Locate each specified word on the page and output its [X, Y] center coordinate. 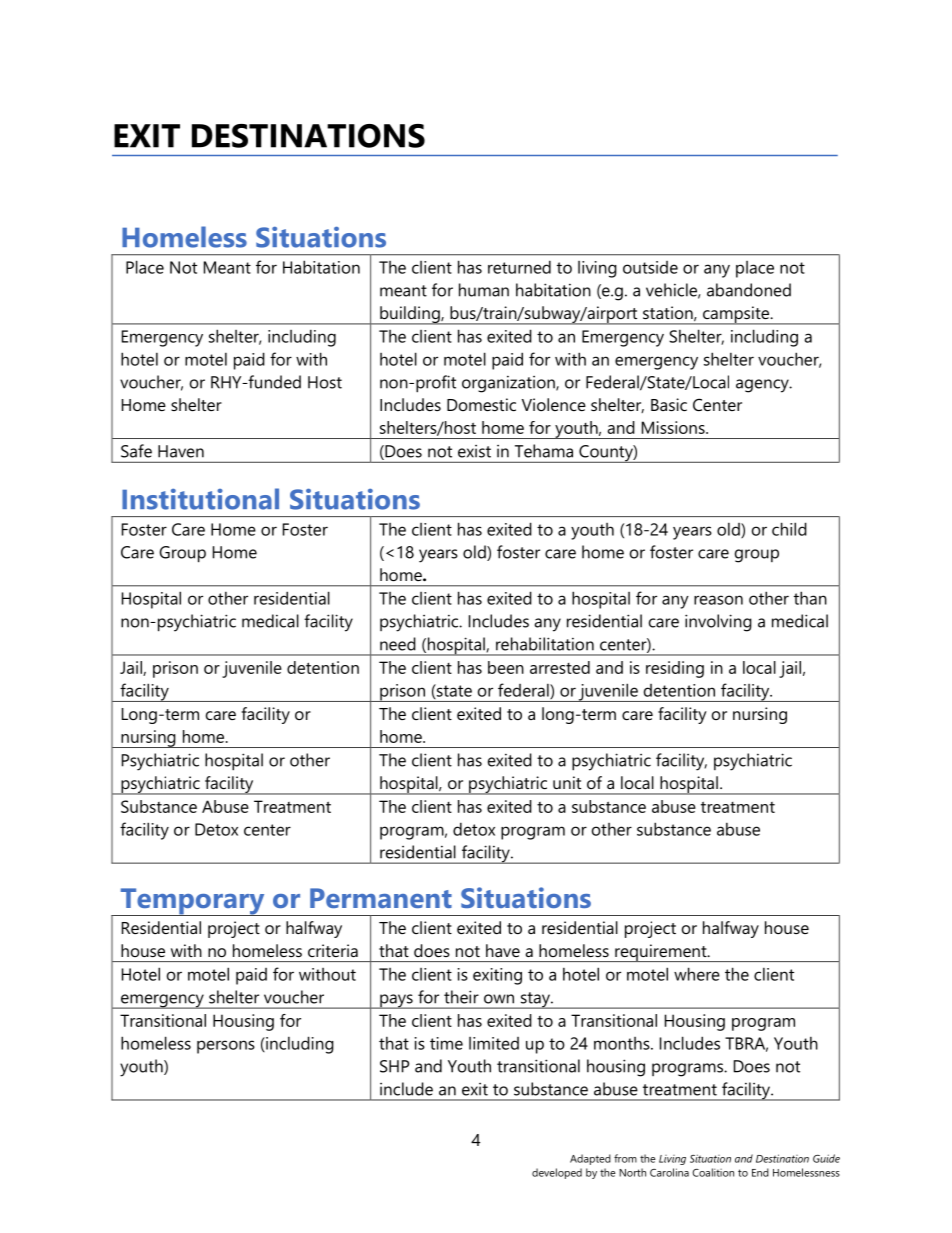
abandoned [749, 290]
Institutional [200, 499]
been [506, 667]
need [398, 644]
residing [675, 669]
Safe [136, 451]
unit [567, 782]
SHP [394, 1066]
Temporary [192, 902]
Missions [674, 427]
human [484, 290]
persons [226, 1047]
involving [718, 623]
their [461, 997]
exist [474, 451]
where [697, 974]
